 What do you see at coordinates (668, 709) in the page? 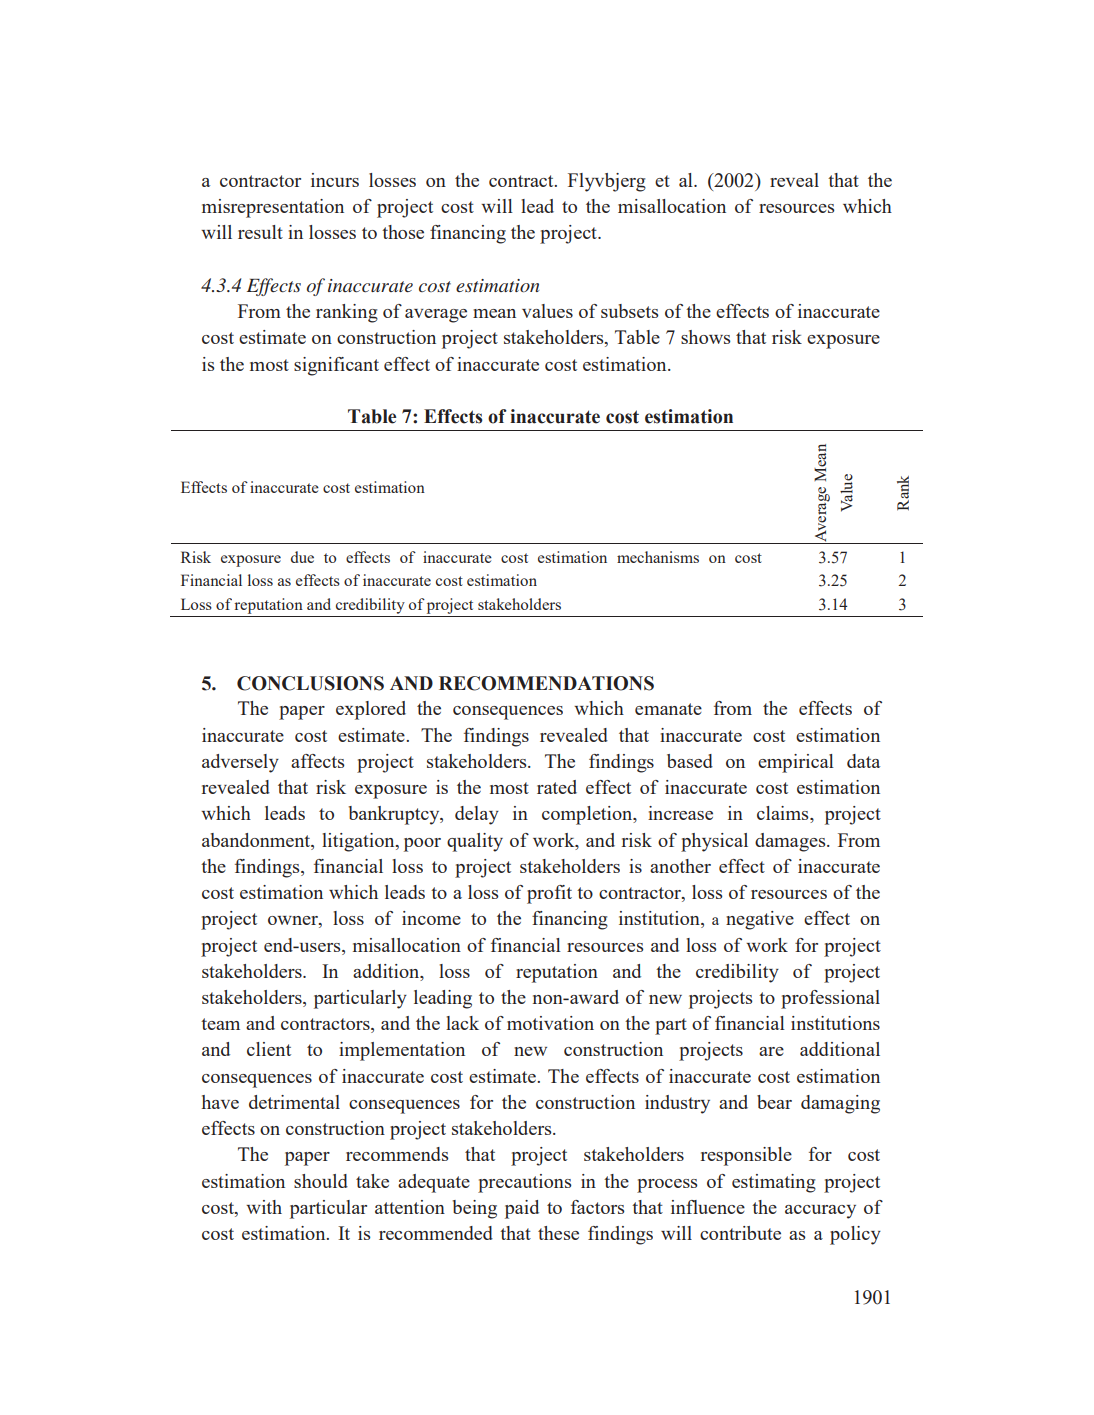
I see `emanate` at bounding box center [668, 709].
